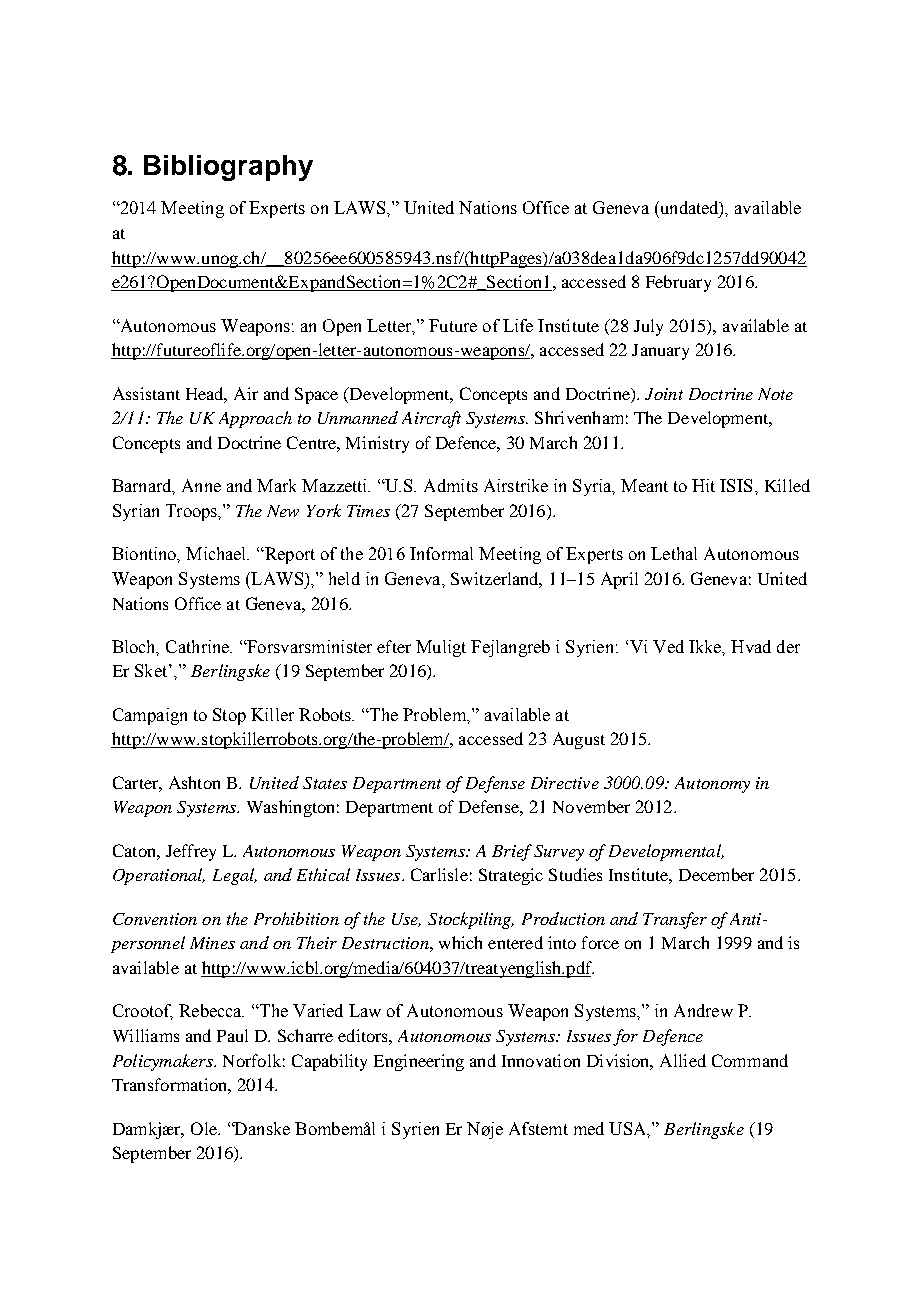  I want to click on Stockpiling, so click(471, 920).
